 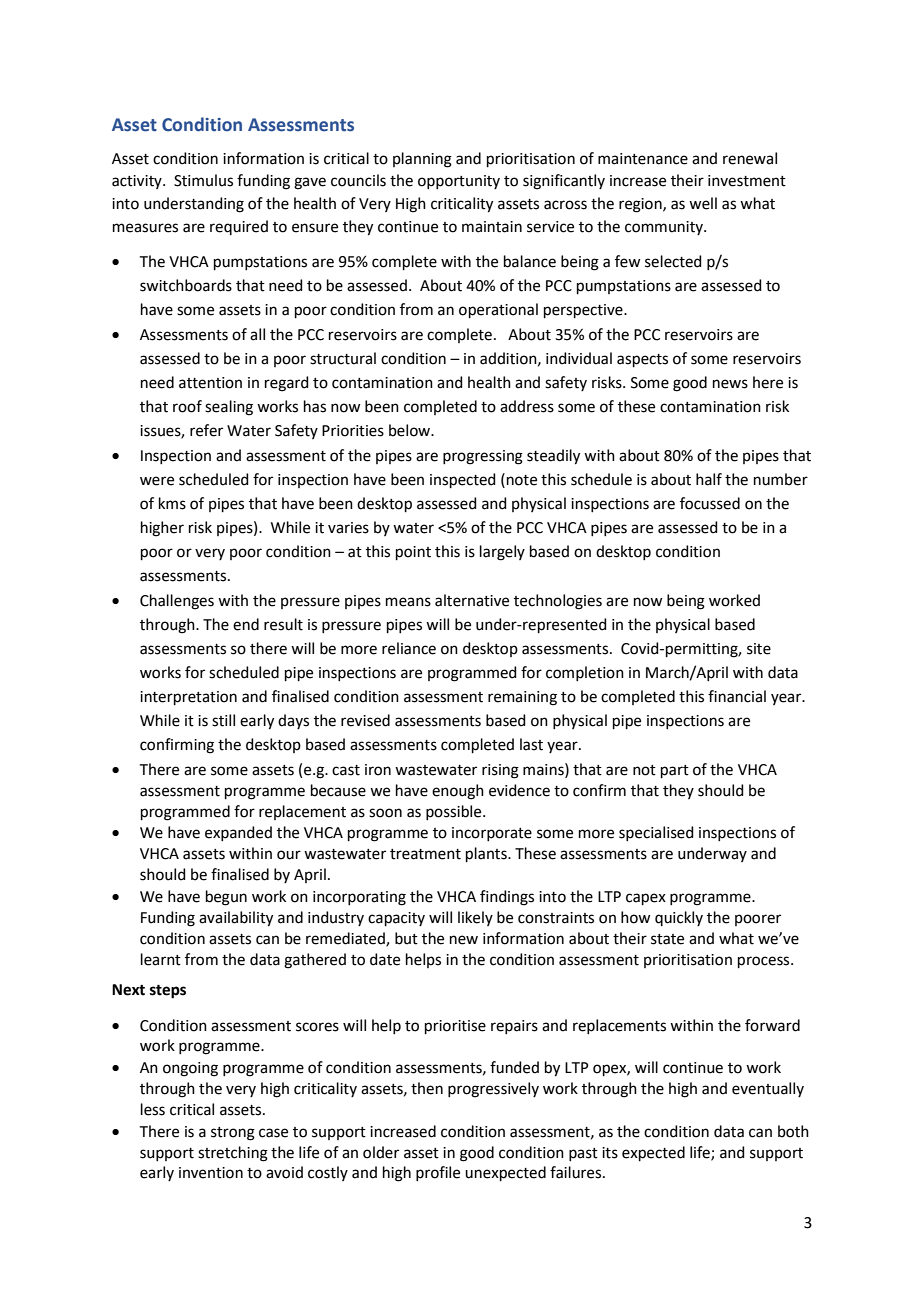 What do you see at coordinates (233, 1134) in the document?
I see `strong` at bounding box center [233, 1134].
